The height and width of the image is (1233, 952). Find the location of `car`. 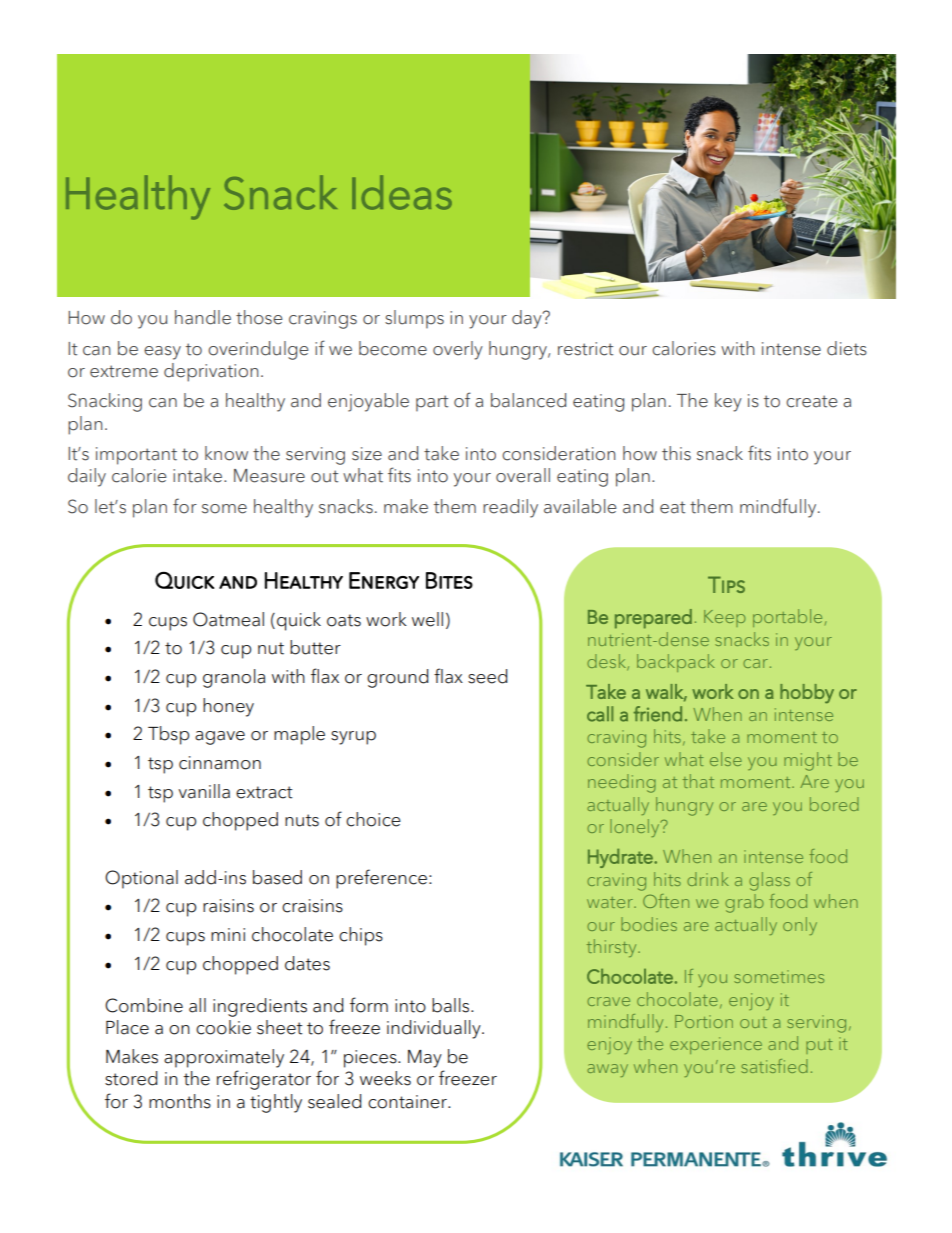

car is located at coordinates (755, 663).
